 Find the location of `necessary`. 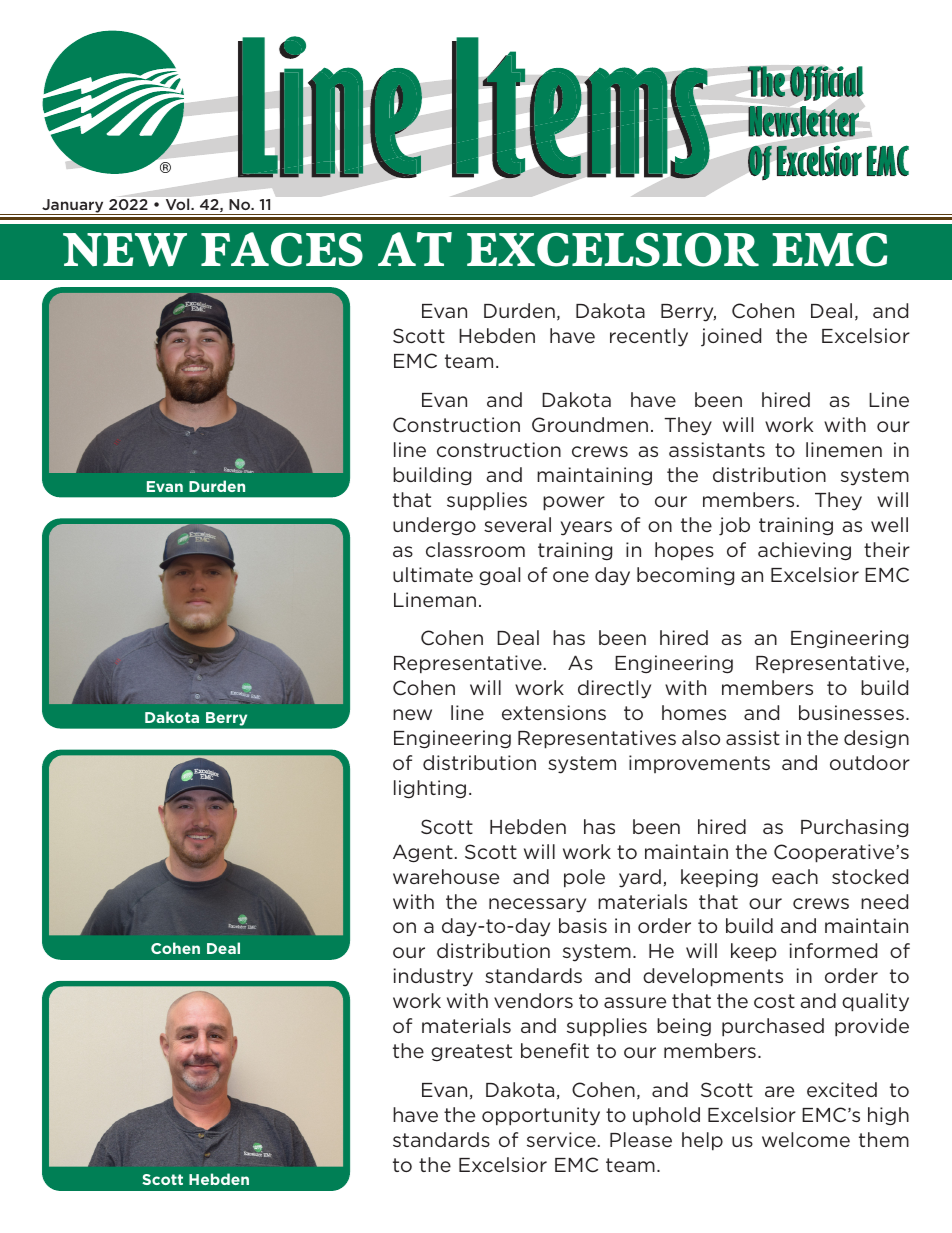

necessary is located at coordinates (537, 905).
